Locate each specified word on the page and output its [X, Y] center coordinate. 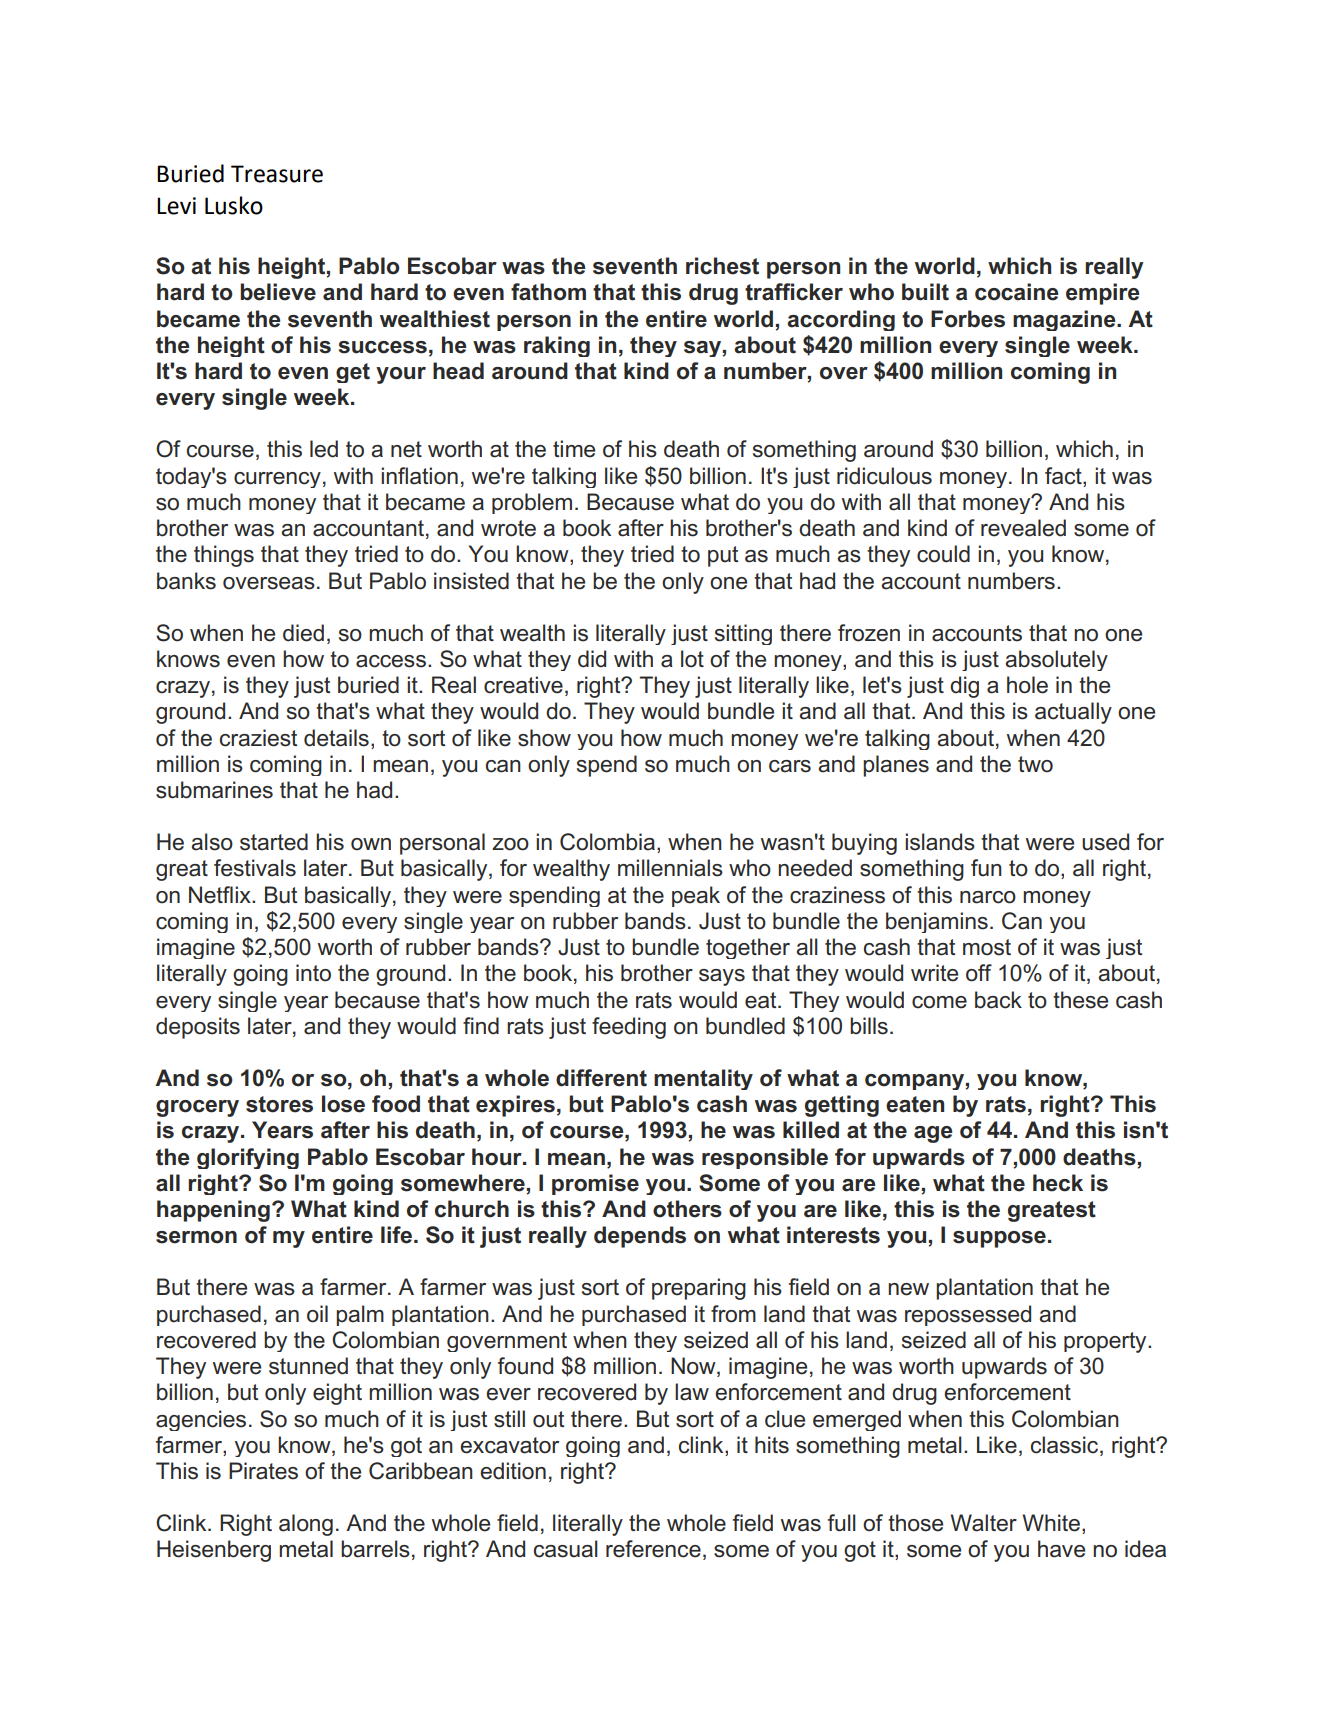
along [306, 1525]
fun [986, 868]
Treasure [277, 174]
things [224, 556]
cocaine [1017, 292]
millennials [670, 868]
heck [1058, 1183]
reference [653, 1549]
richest [722, 266]
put [723, 556]
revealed [1023, 528]
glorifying [248, 1158]
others [687, 1209]
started [274, 842]
